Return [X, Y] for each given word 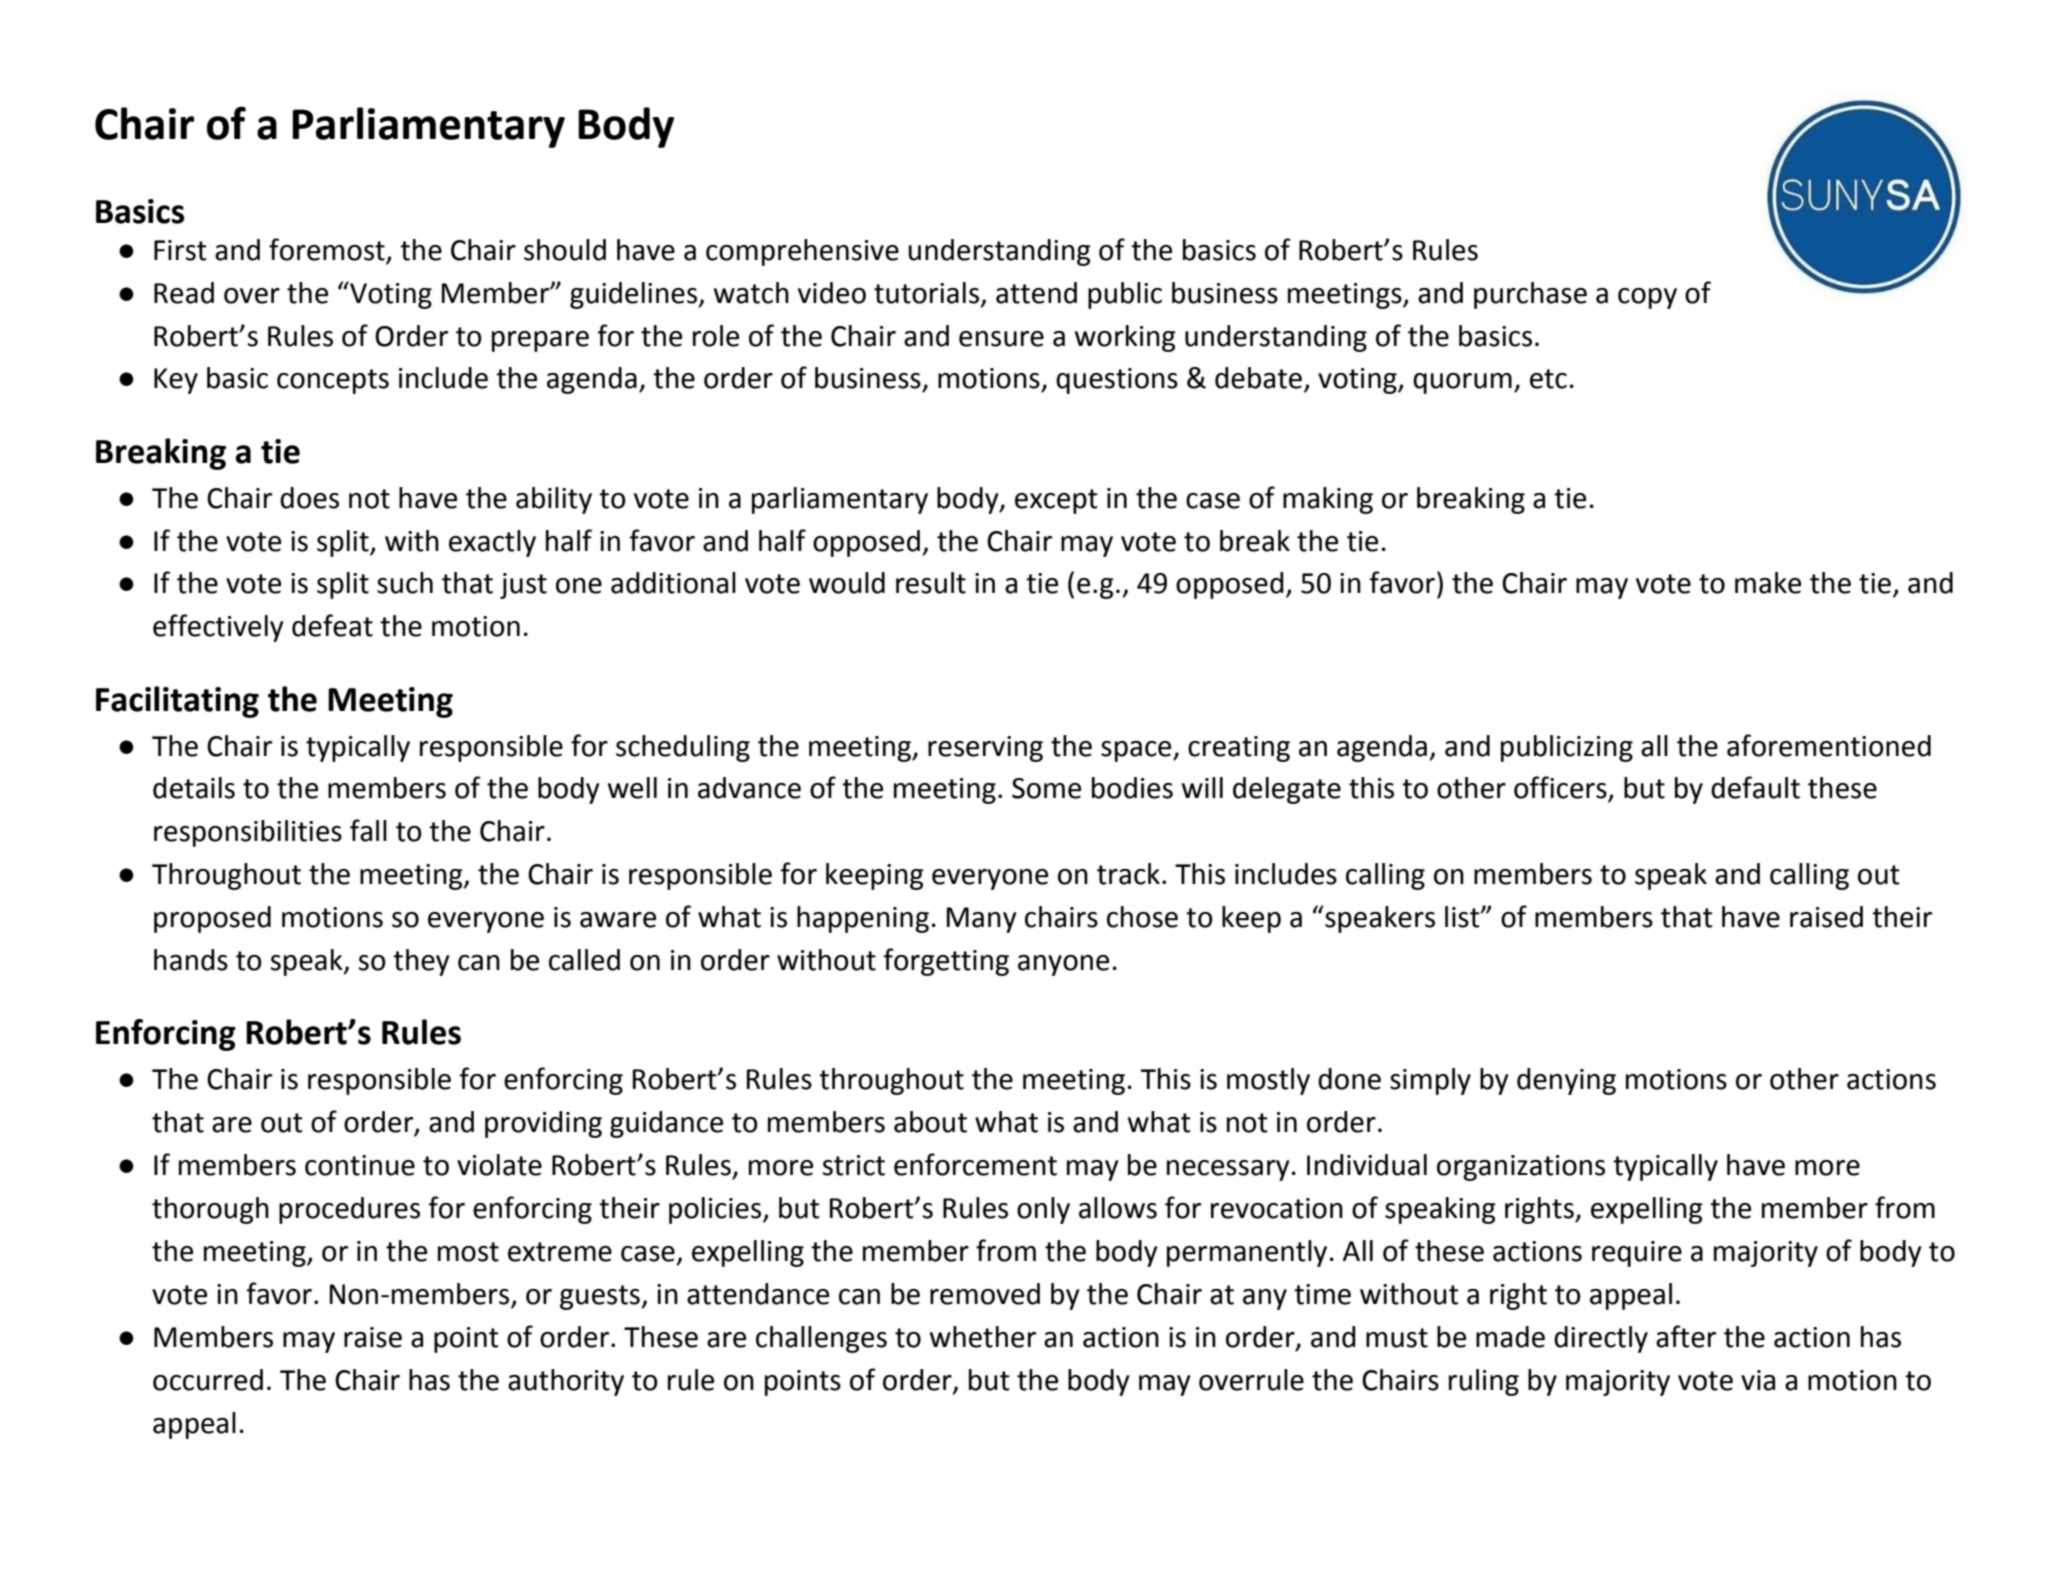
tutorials [928, 293]
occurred [208, 1380]
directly [1601, 1339]
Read [184, 293]
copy [1647, 298]
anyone [1063, 965]
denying [1566, 1081]
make [1768, 583]
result [931, 583]
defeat [332, 625]
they [421, 962]
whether [983, 1337]
